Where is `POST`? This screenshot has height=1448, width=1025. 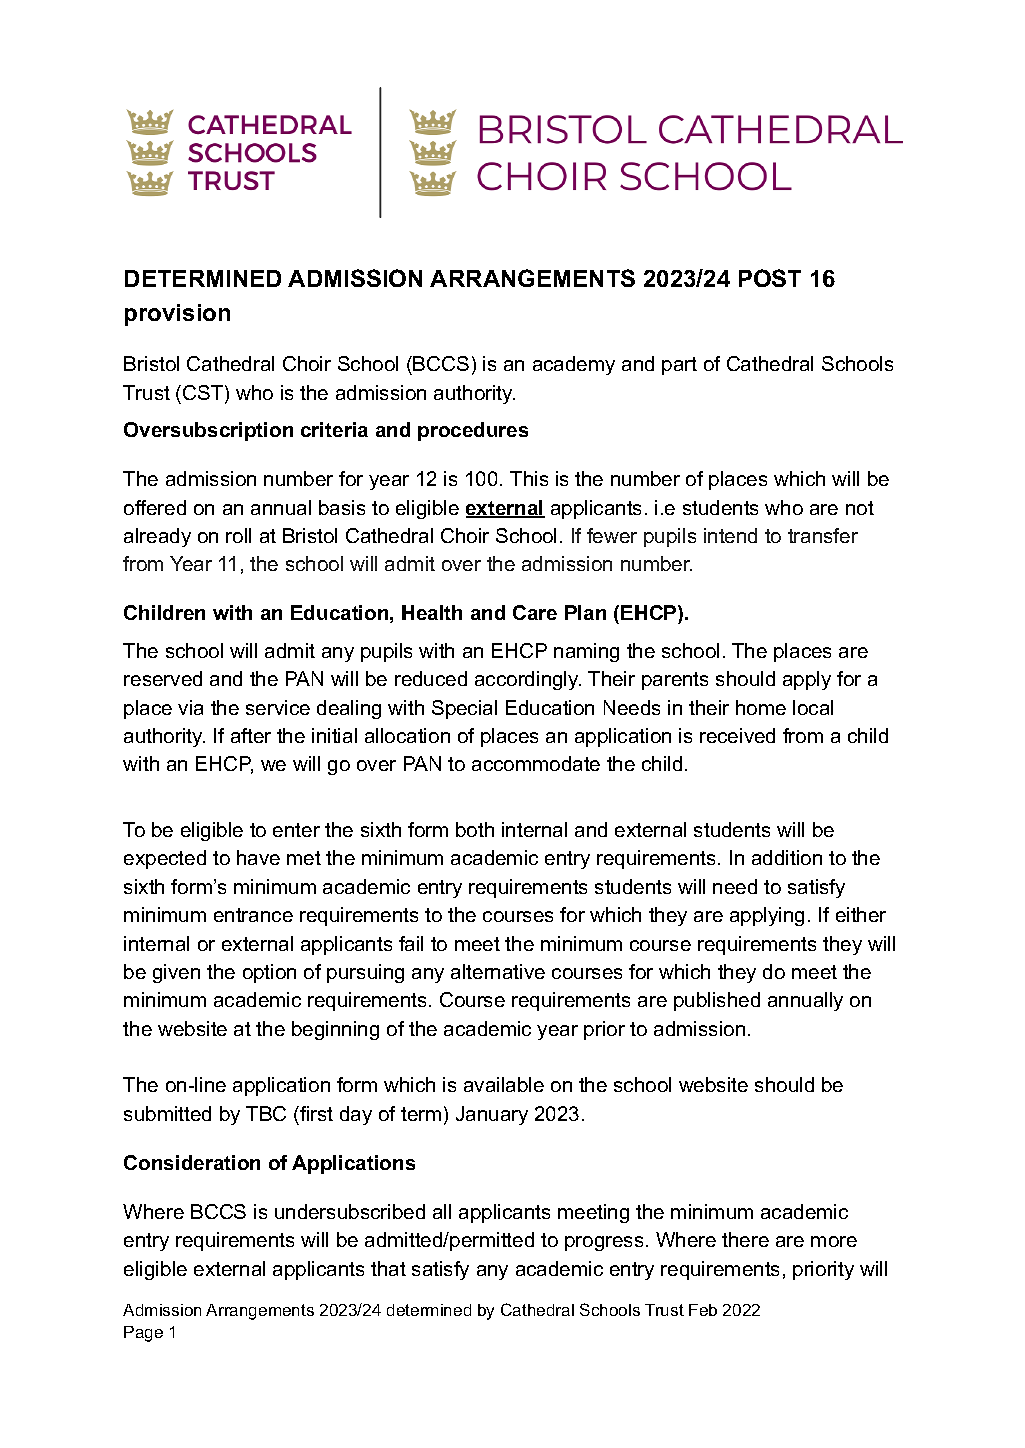 POST is located at coordinates (770, 278).
